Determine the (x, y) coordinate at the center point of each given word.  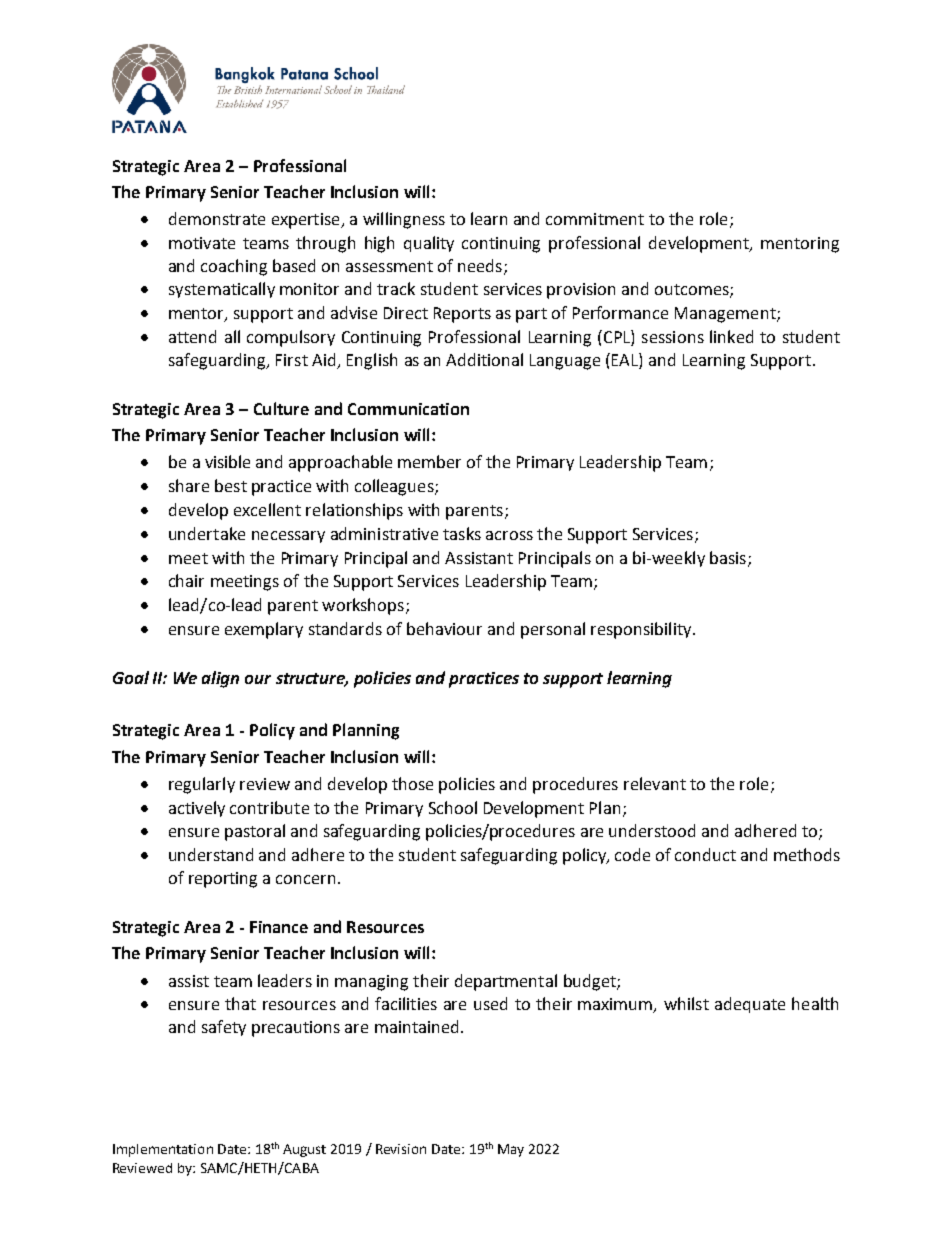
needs (480, 265)
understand (211, 854)
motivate (202, 243)
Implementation (163, 1150)
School (453, 807)
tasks (462, 533)
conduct (705, 854)
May (511, 1150)
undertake (207, 533)
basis (728, 557)
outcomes (693, 291)
